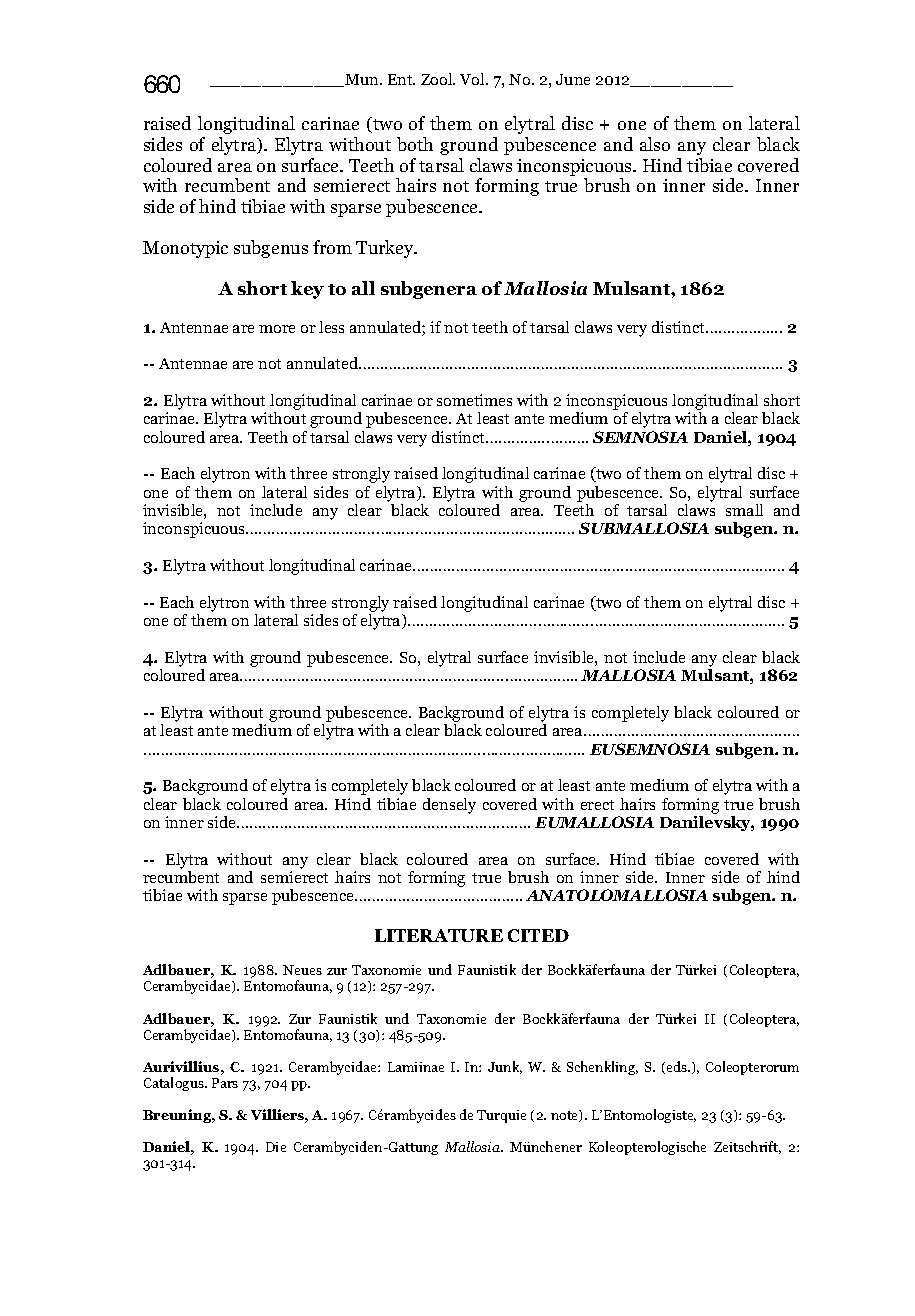 Image resolution: width=915 pixels, height=1316 pixels. I want to click on densely, so click(449, 806).
